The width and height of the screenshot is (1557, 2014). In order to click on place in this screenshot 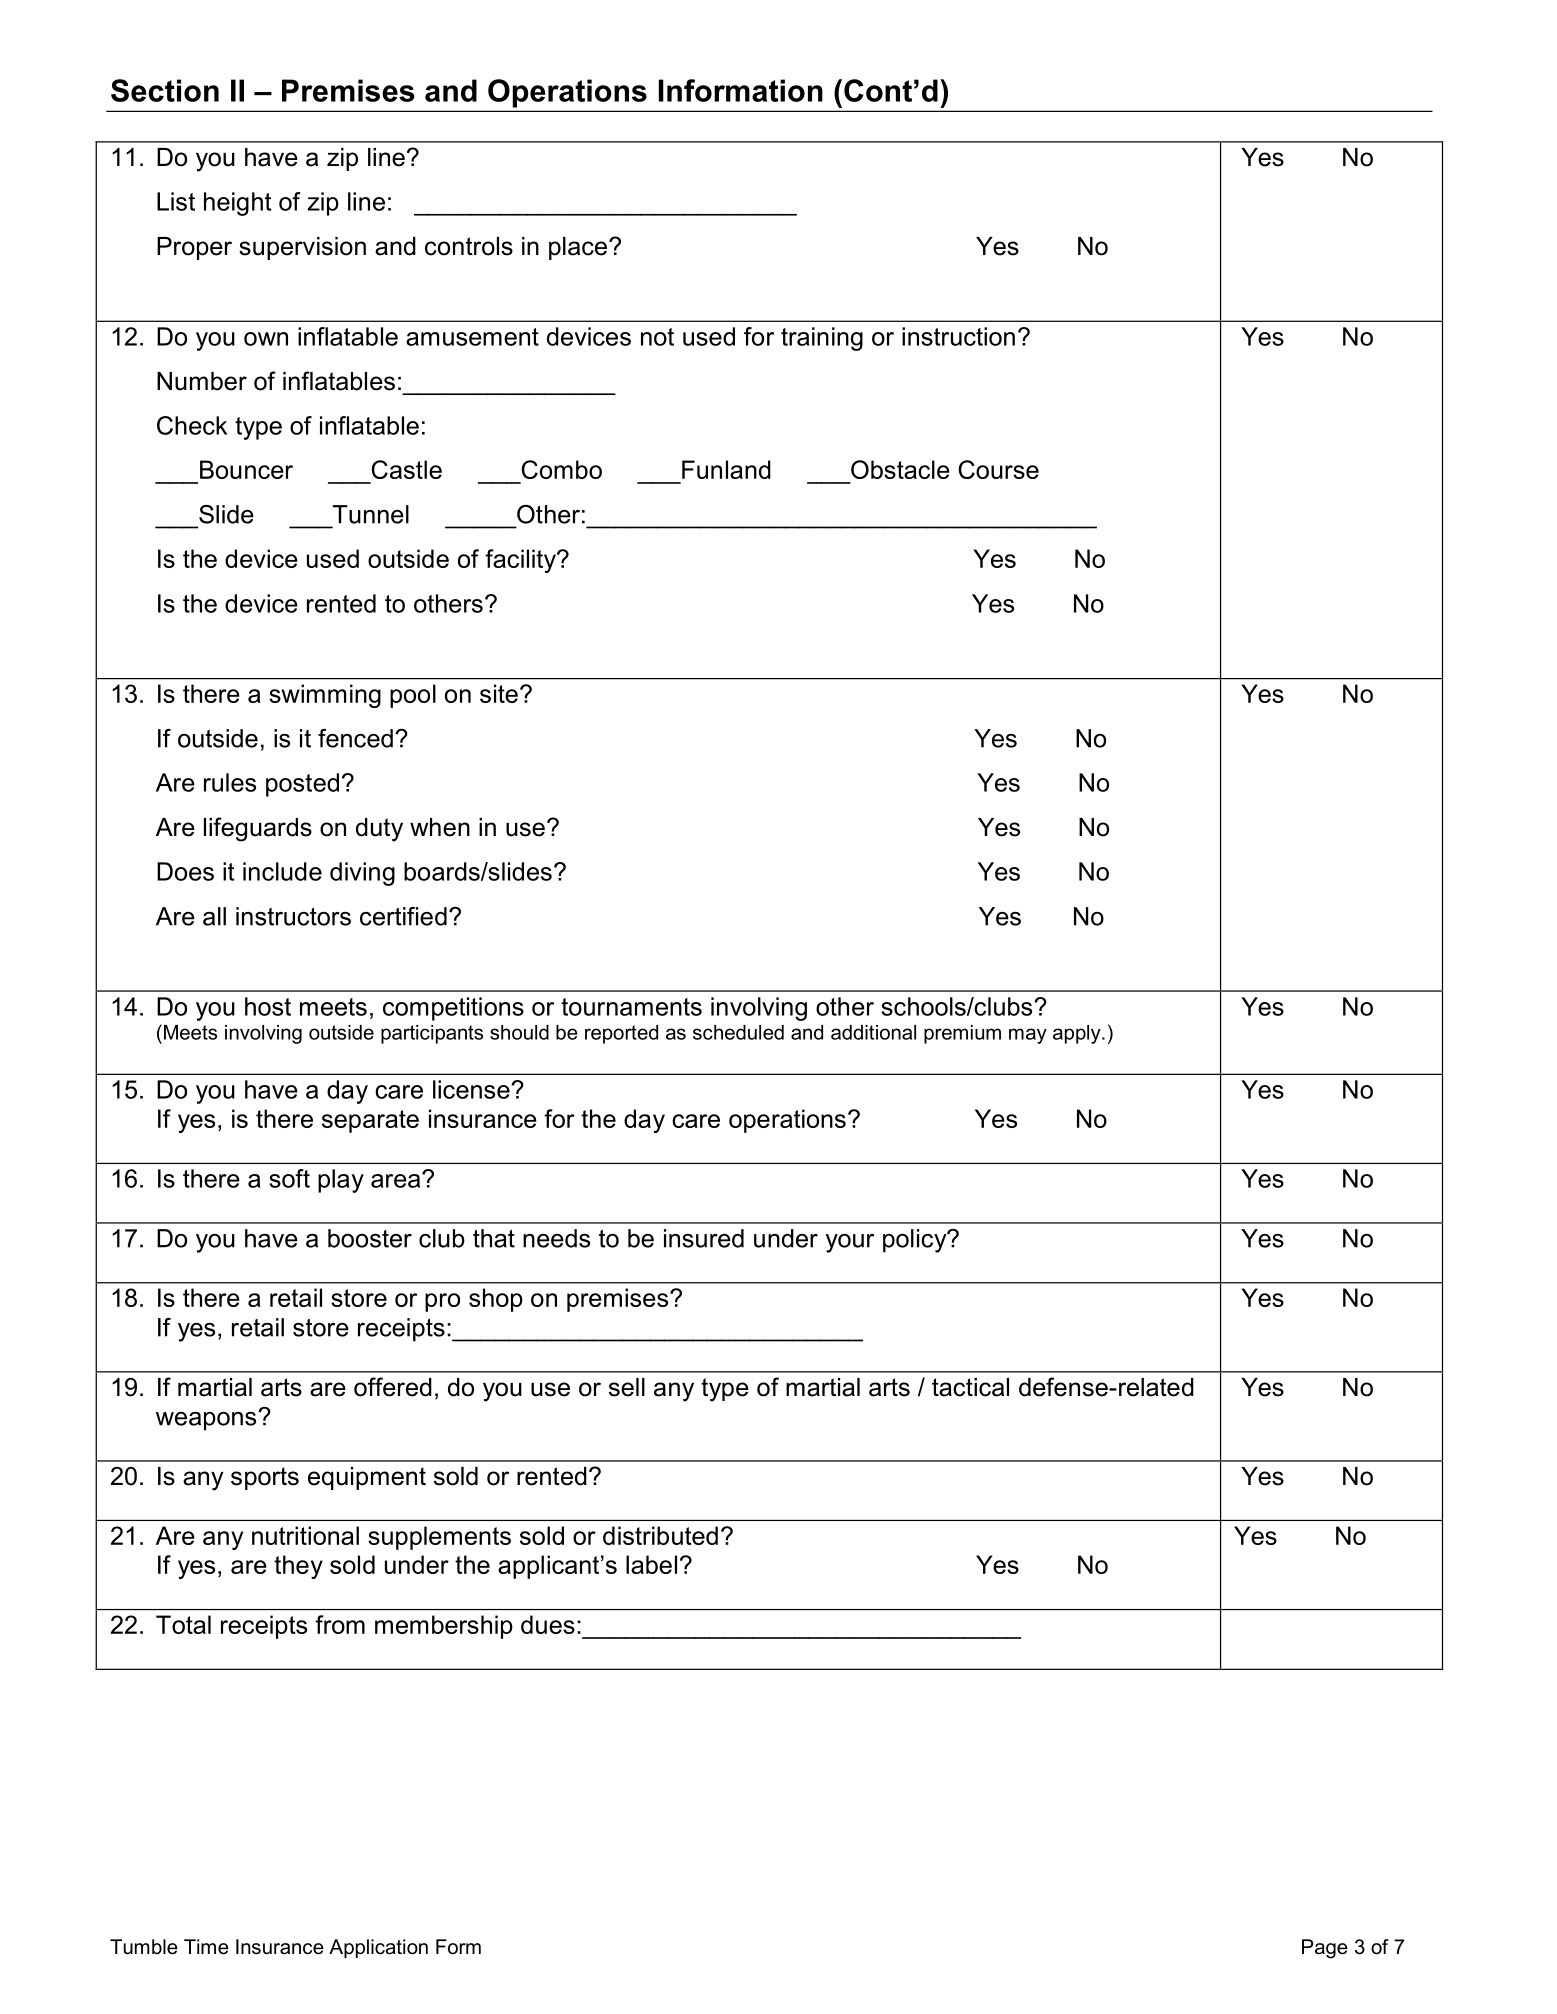, I will do `click(579, 248)`.
